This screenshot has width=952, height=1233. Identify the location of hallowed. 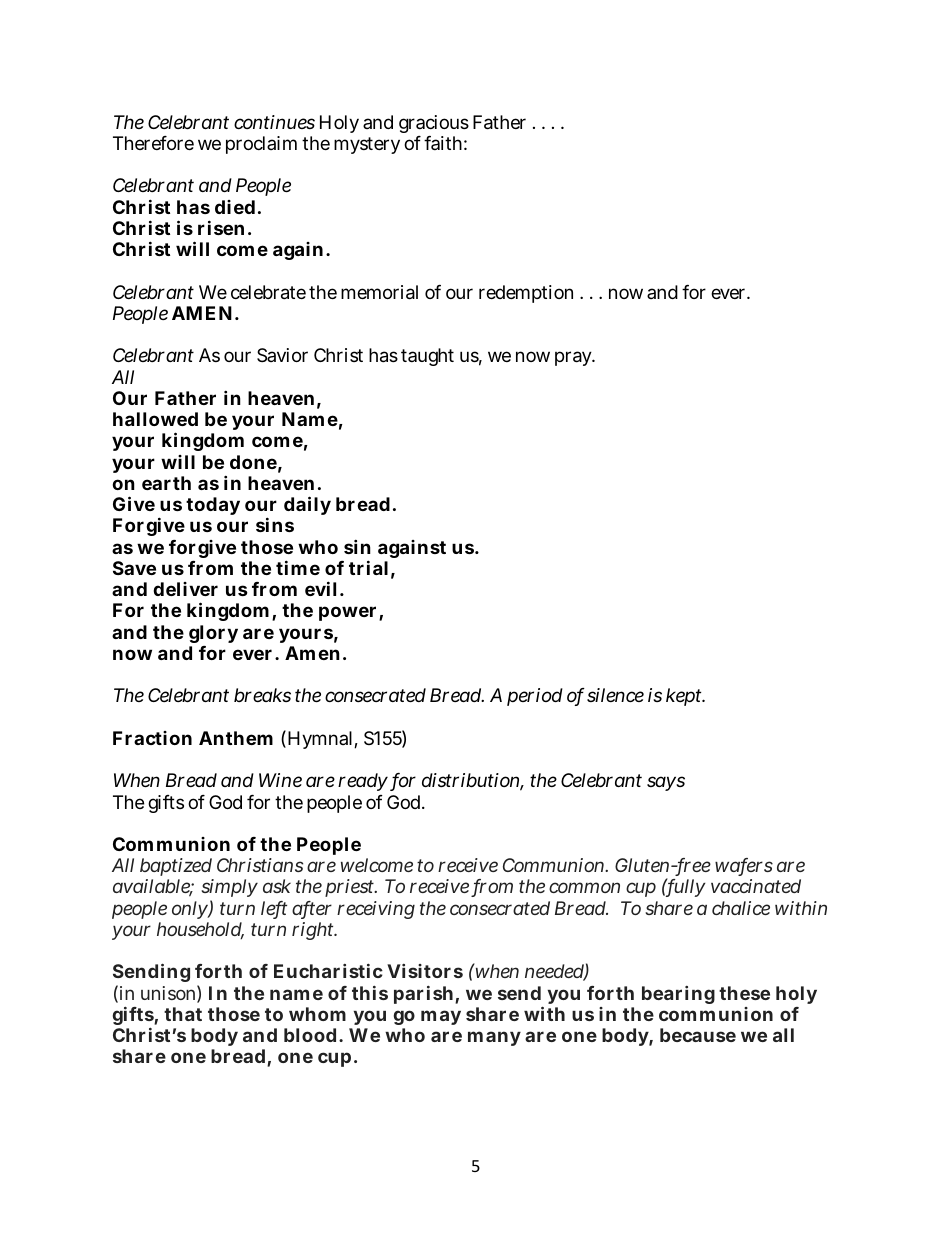
(155, 419).
